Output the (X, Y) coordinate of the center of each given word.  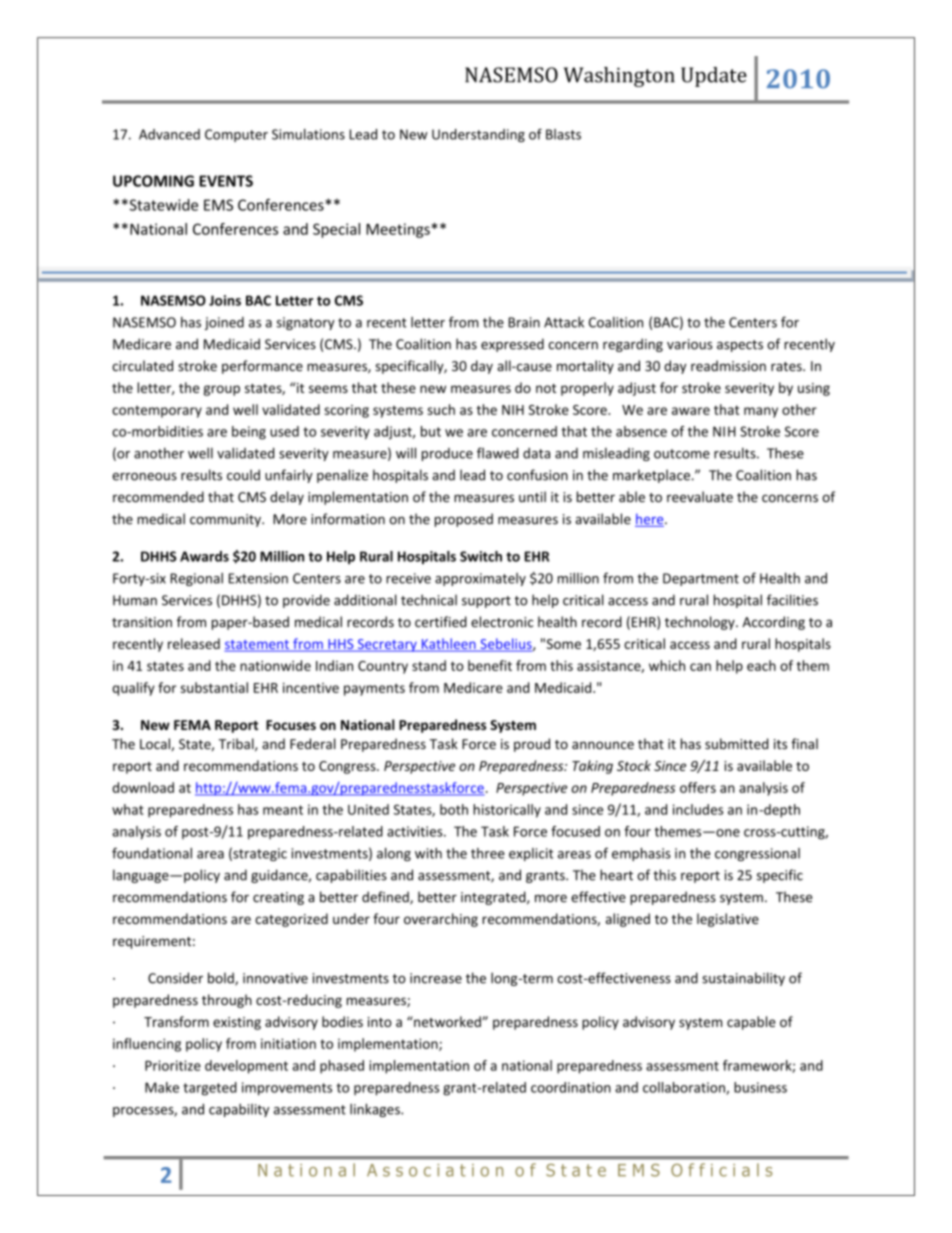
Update (714, 77)
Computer (236, 135)
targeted (210, 1089)
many (761, 412)
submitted (736, 744)
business (760, 1087)
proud (532, 745)
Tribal (237, 744)
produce (447, 454)
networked (447, 1021)
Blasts (563, 134)
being (249, 433)
